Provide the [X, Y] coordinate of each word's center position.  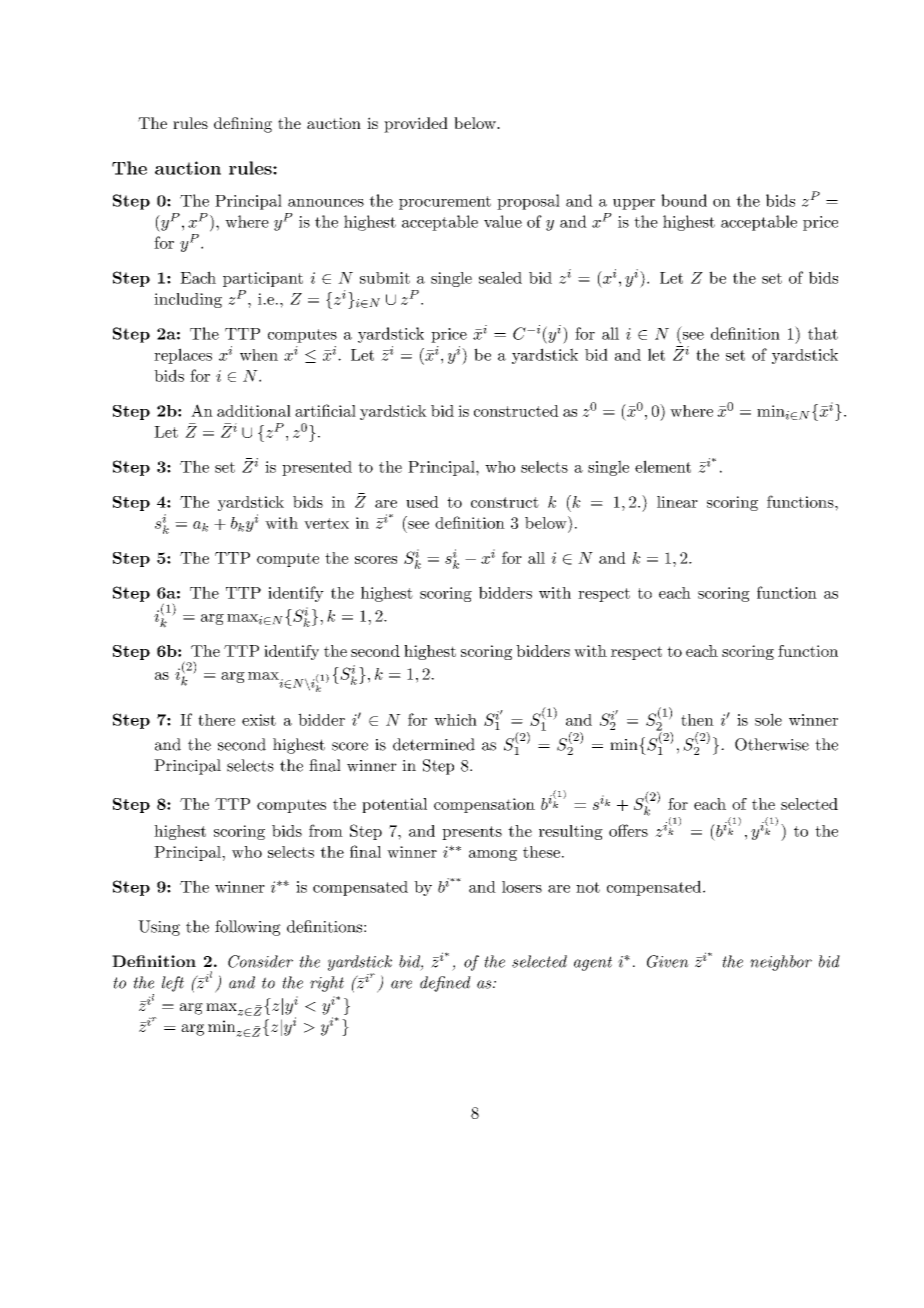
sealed [500, 277]
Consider [260, 961]
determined [434, 744]
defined [445, 984]
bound [684, 200]
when [259, 355]
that [823, 333]
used [422, 502]
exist [259, 720]
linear [677, 502]
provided [416, 125]
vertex [326, 523]
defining [243, 125]
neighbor [781, 963]
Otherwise [772, 744]
